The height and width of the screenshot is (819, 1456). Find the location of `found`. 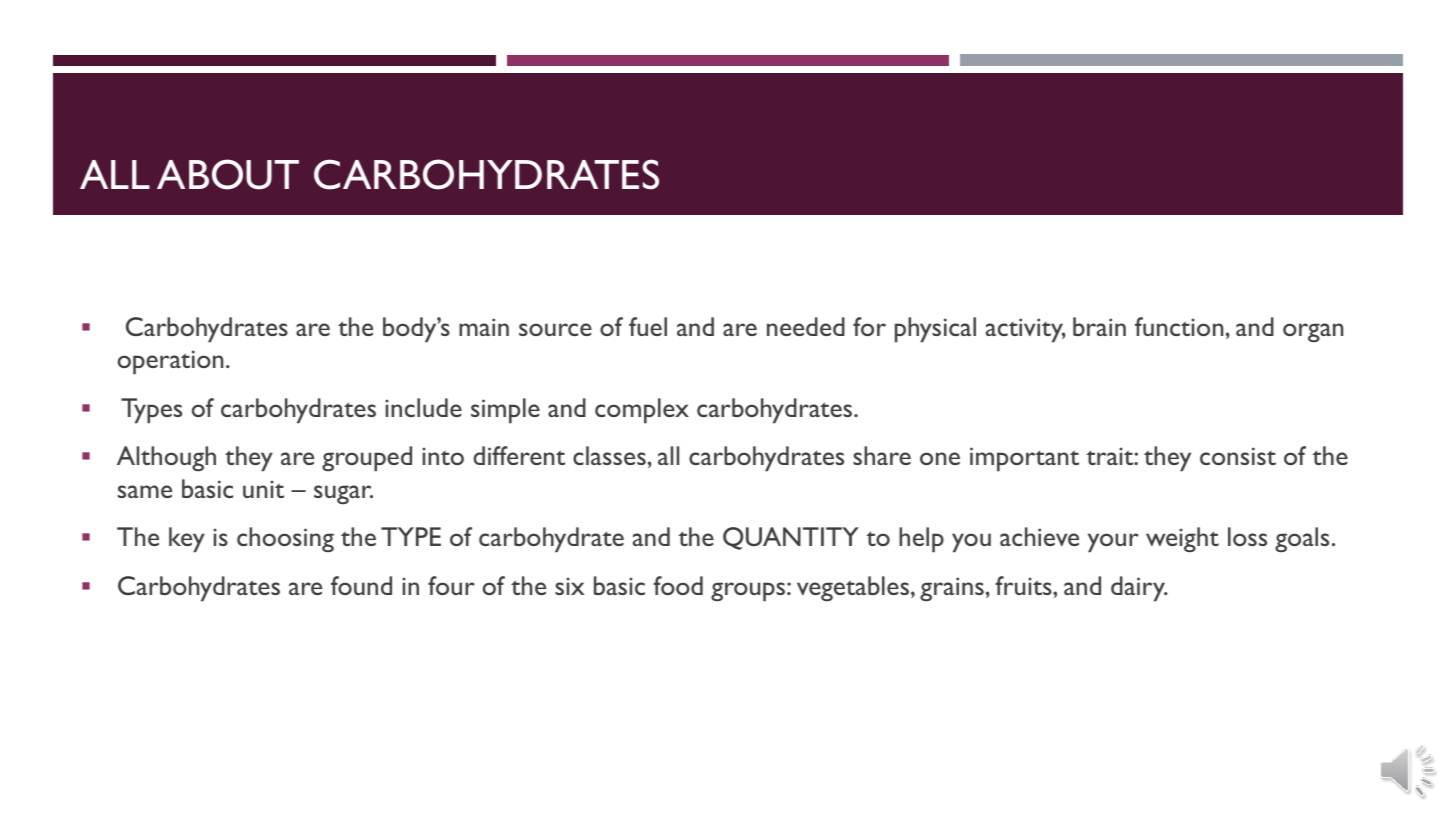

found is located at coordinates (361, 585).
